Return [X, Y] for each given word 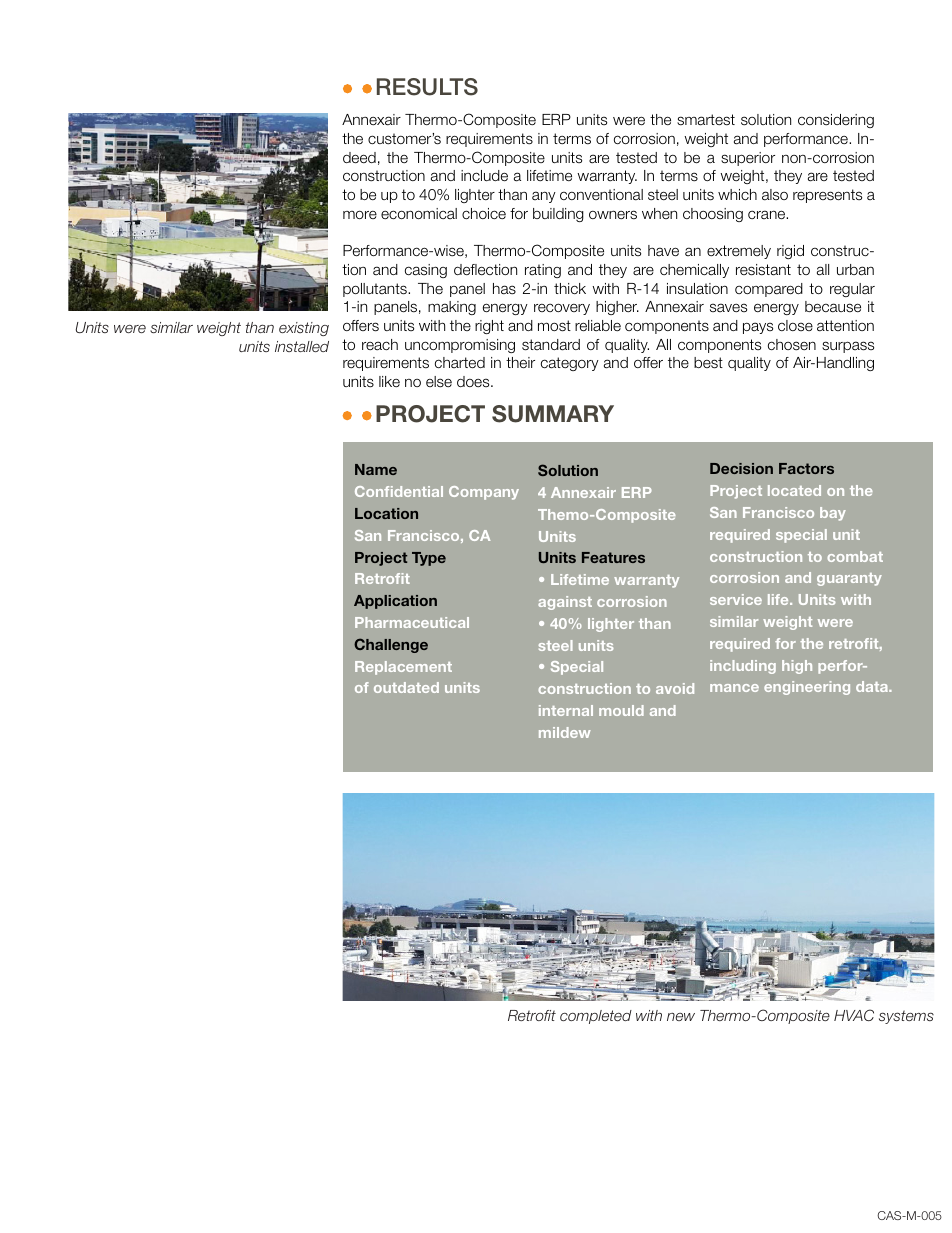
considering [836, 121]
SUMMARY [553, 414]
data [873, 686]
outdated [406, 687]
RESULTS [427, 87]
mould [621, 710]
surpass [848, 347]
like [389, 381]
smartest [706, 120]
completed [596, 1017]
